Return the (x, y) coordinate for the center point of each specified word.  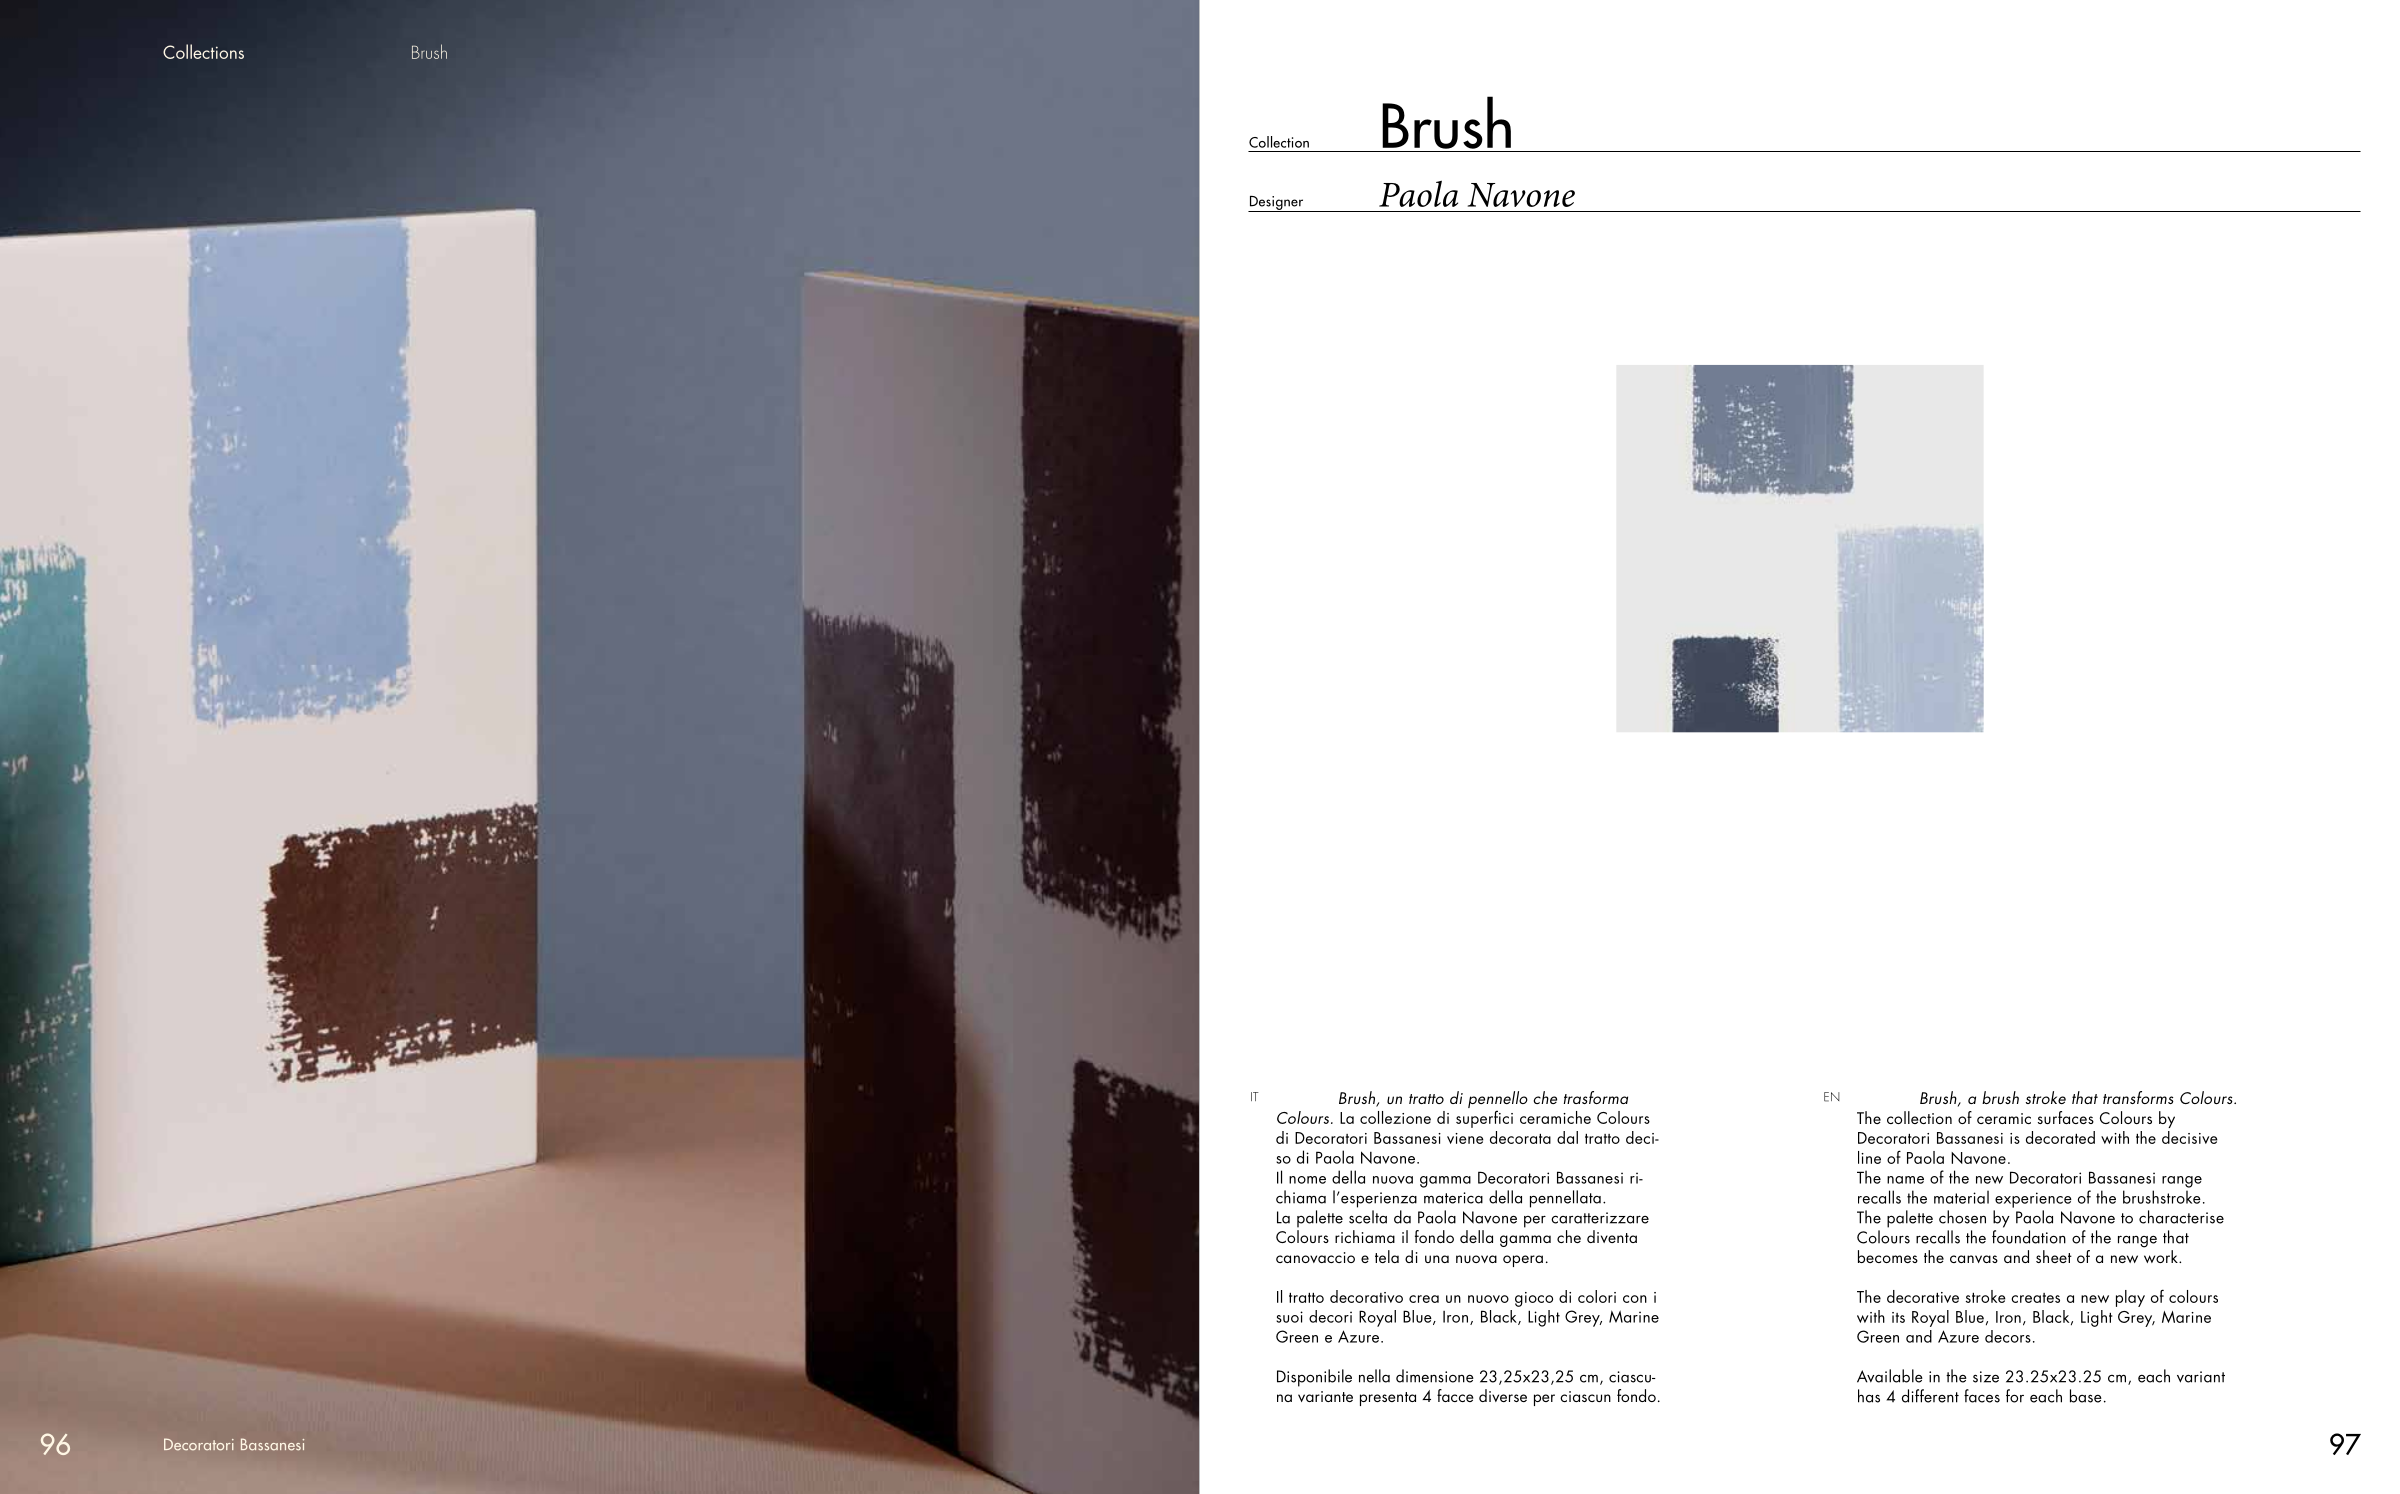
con (1635, 1299)
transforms (2138, 1097)
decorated (2060, 1137)
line (1869, 1157)
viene (1465, 1138)
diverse (1503, 1395)
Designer (1277, 204)
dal (1567, 1137)
